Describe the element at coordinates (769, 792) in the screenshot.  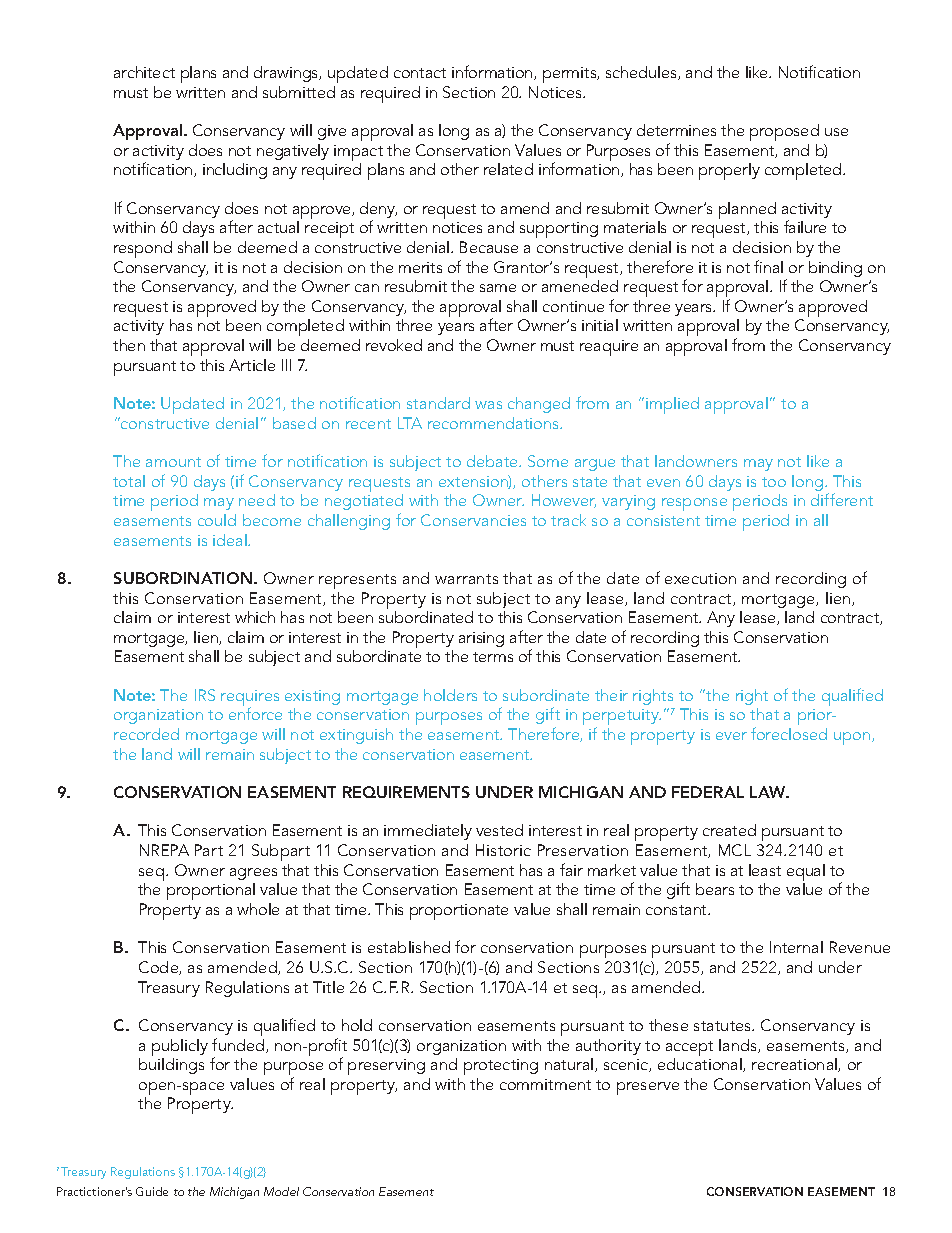
I see `LAW` at that location.
